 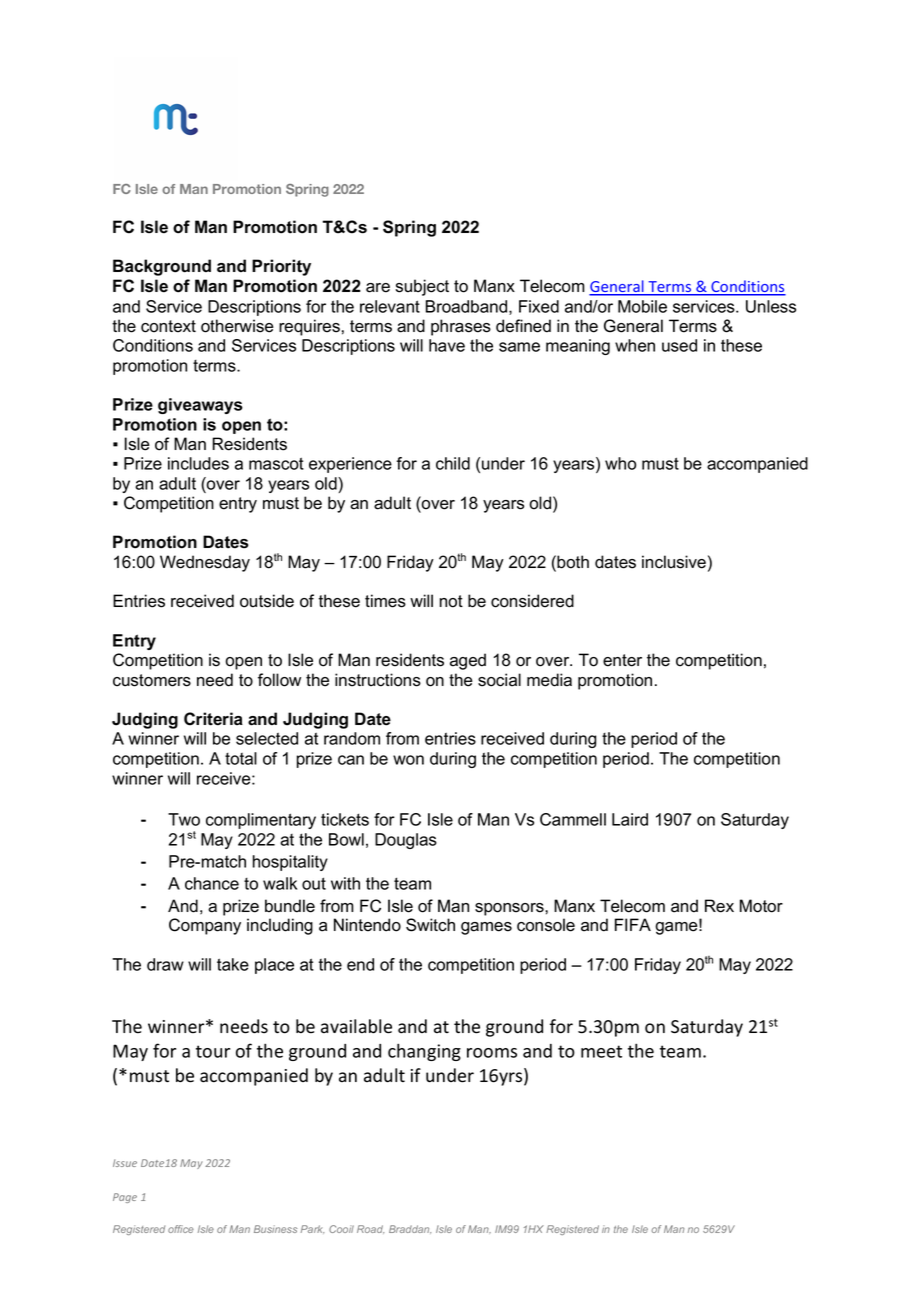 I want to click on subject, so click(x=422, y=287).
